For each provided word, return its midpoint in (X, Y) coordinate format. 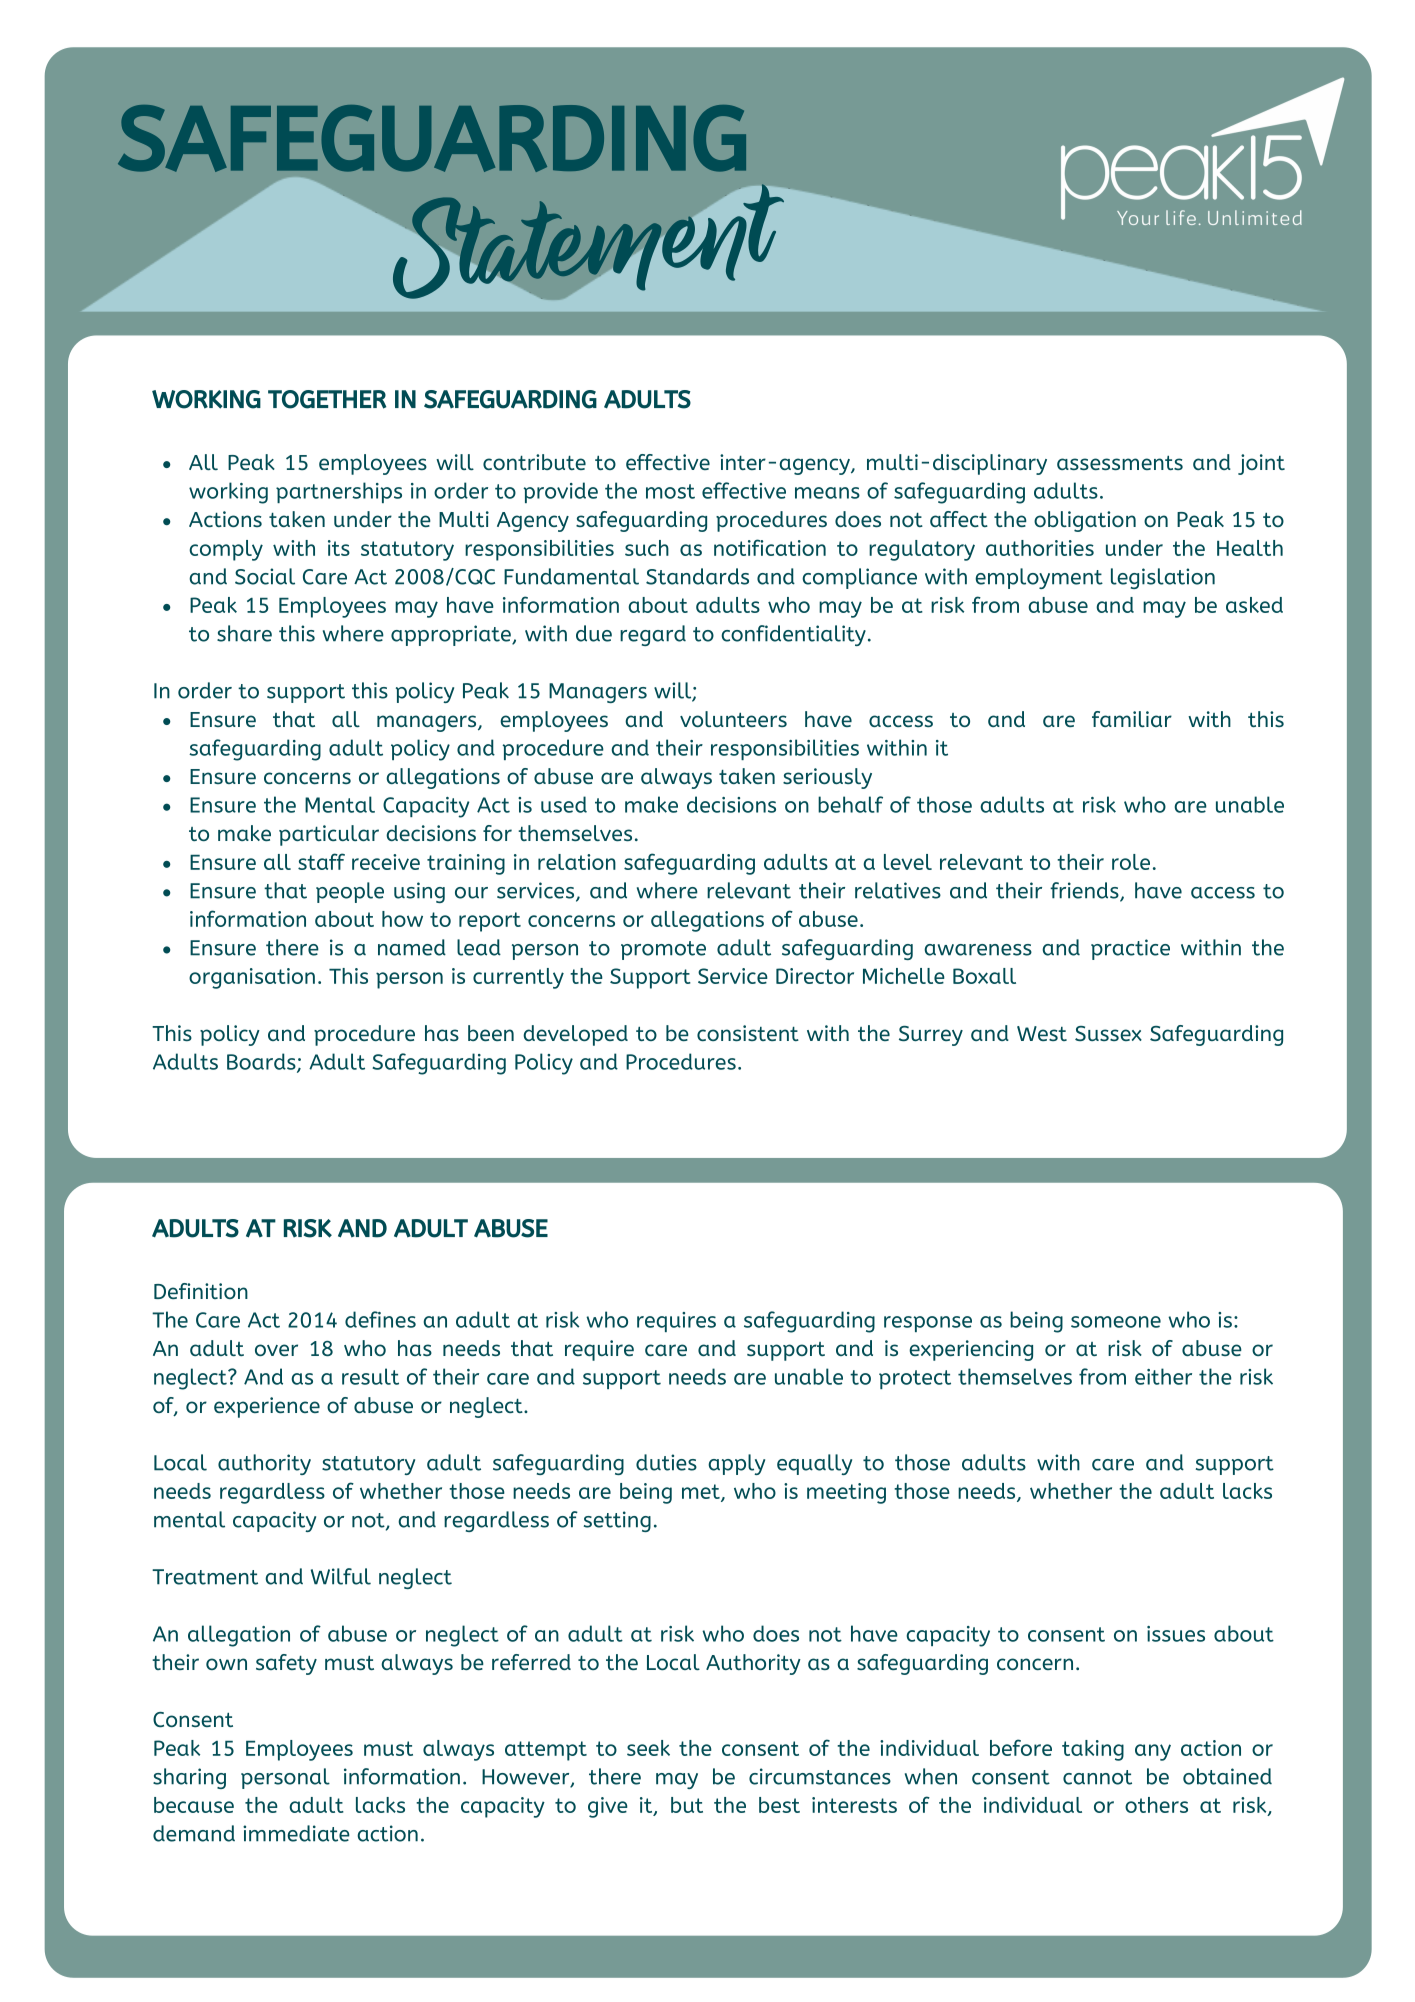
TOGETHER (327, 399)
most (670, 491)
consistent (748, 1033)
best (779, 1805)
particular (329, 835)
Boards (262, 1062)
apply (736, 1464)
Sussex (1108, 1033)
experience (267, 1407)
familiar (1132, 719)
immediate (296, 1833)
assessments (1120, 463)
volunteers (733, 719)
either (1163, 1376)
